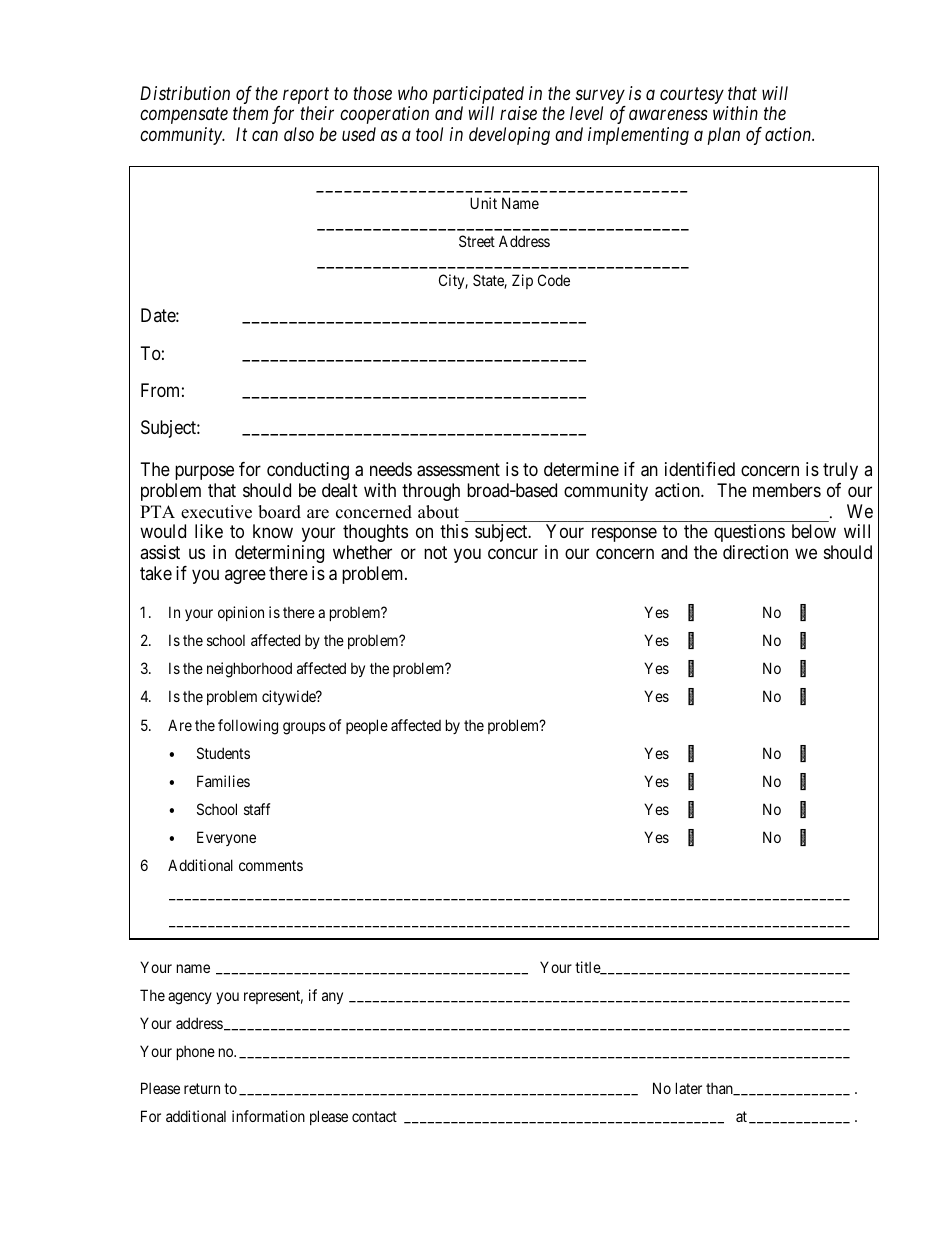 The height and width of the screenshot is (1233, 952). Describe the element at coordinates (755, 552) in the screenshot. I see `direction` at that location.
